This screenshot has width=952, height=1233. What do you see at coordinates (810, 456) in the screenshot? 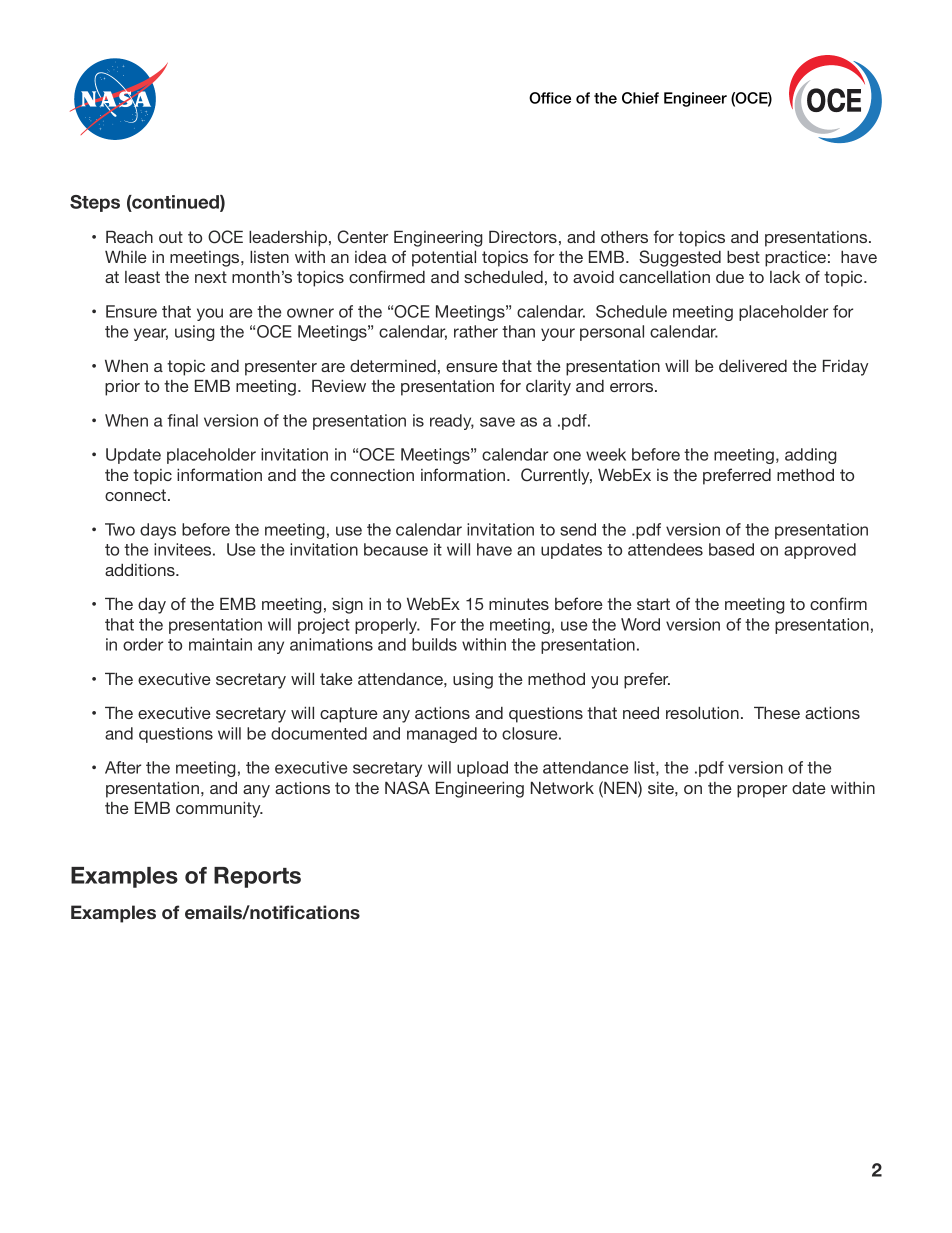
I see `adding` at bounding box center [810, 456].
